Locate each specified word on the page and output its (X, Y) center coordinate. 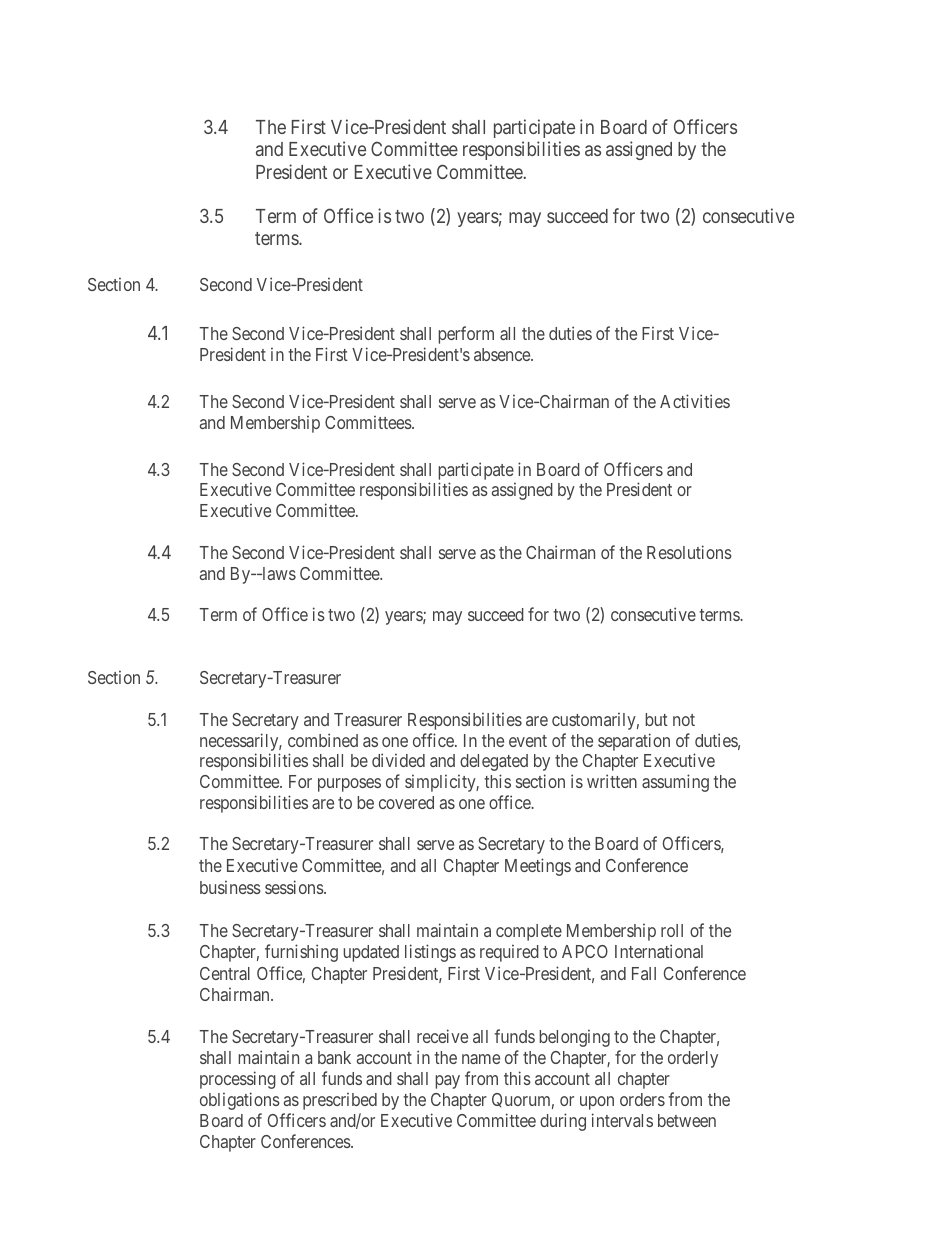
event (528, 741)
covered (406, 802)
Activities (695, 401)
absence (503, 354)
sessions (295, 887)
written (612, 781)
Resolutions (689, 552)
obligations (240, 1101)
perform (466, 335)
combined (323, 740)
